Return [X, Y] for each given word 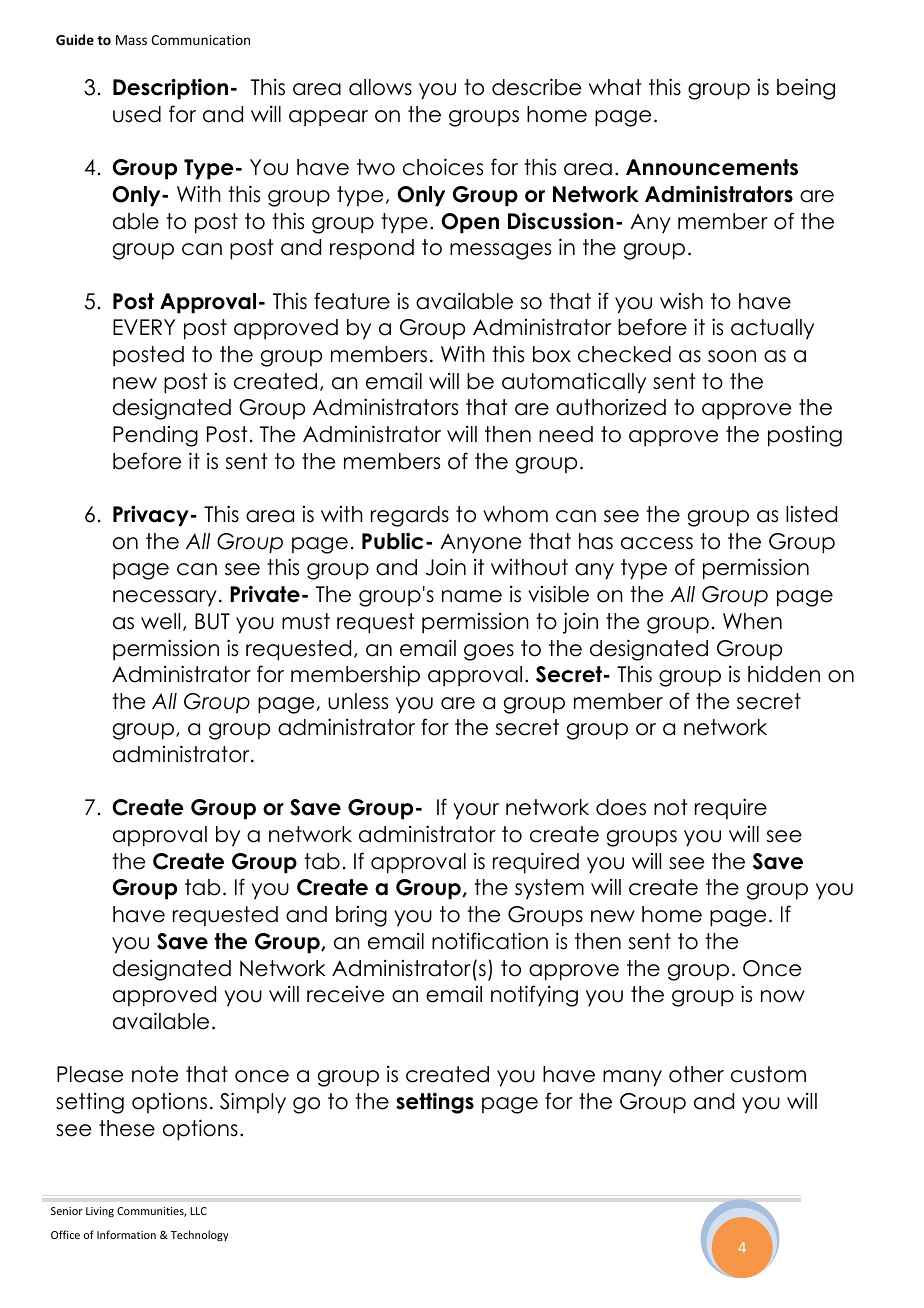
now [783, 996]
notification [490, 941]
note [155, 1074]
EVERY [144, 327]
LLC [198, 1211]
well [160, 621]
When [752, 621]
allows [380, 87]
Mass [131, 40]
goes [489, 652]
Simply [253, 1103]
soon [732, 356]
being [806, 89]
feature [352, 301]
